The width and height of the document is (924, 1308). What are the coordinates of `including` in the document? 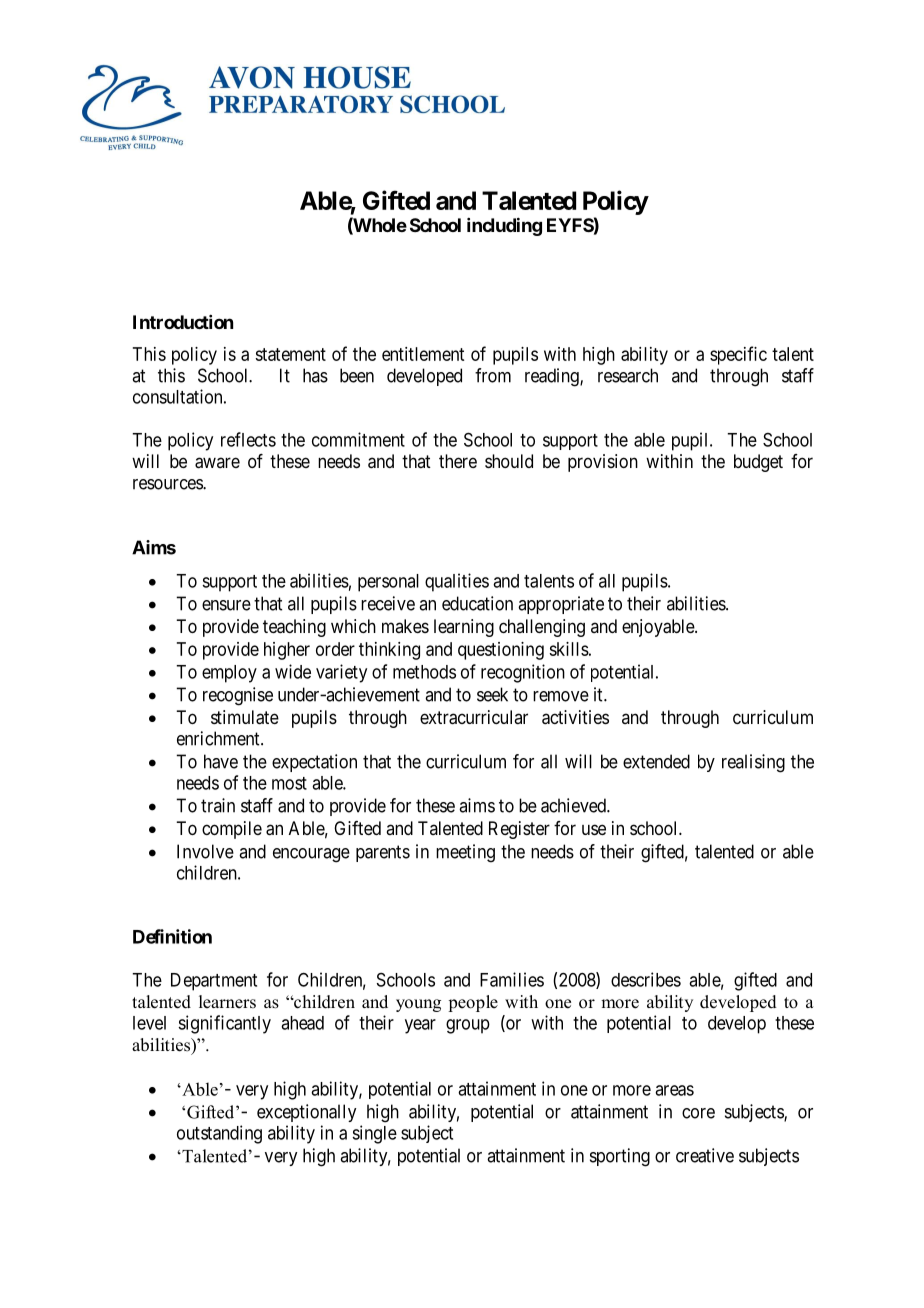 It's located at (504, 226).
